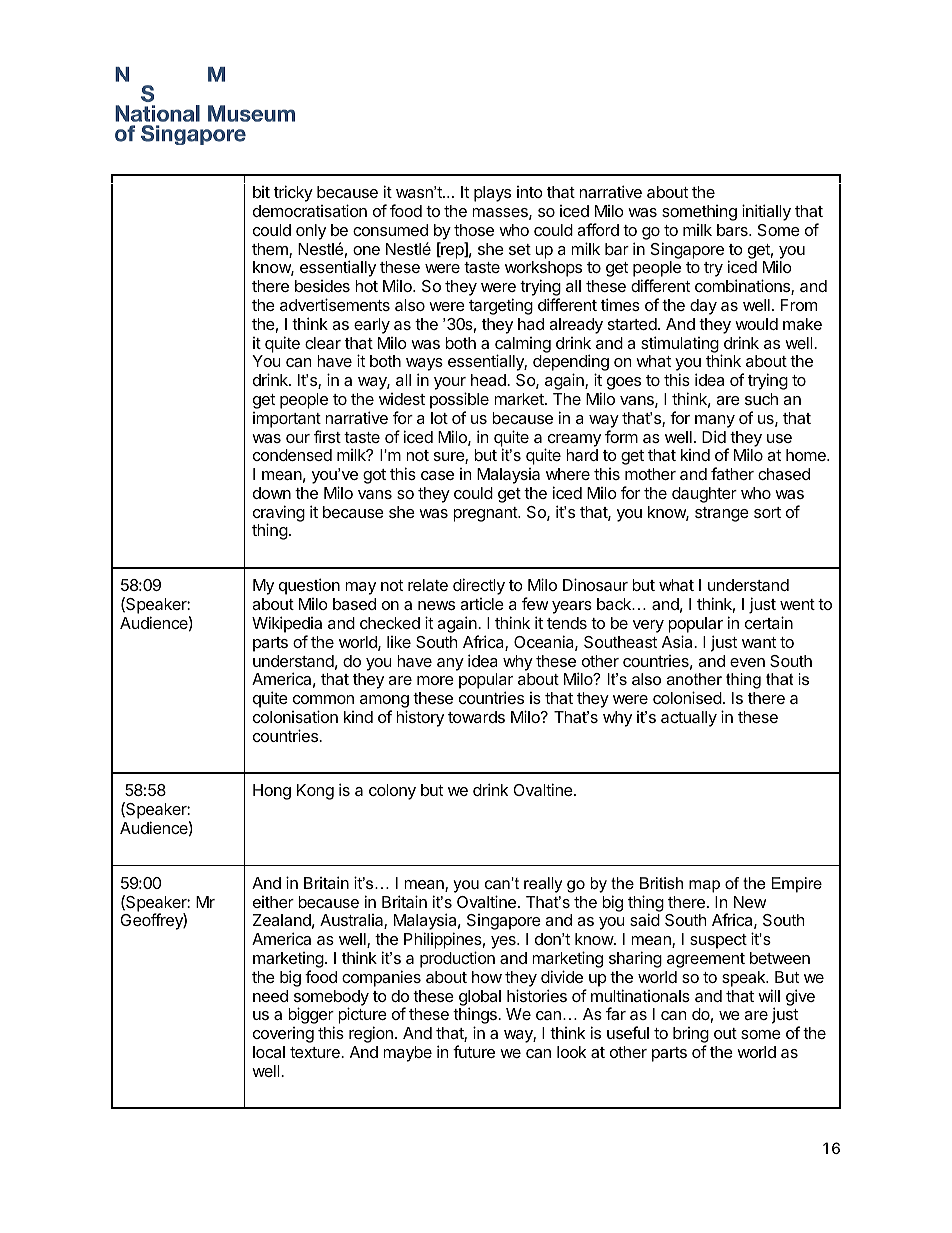 The width and height of the screenshot is (952, 1233). Describe the element at coordinates (327, 436) in the screenshot. I see `first` at that location.
